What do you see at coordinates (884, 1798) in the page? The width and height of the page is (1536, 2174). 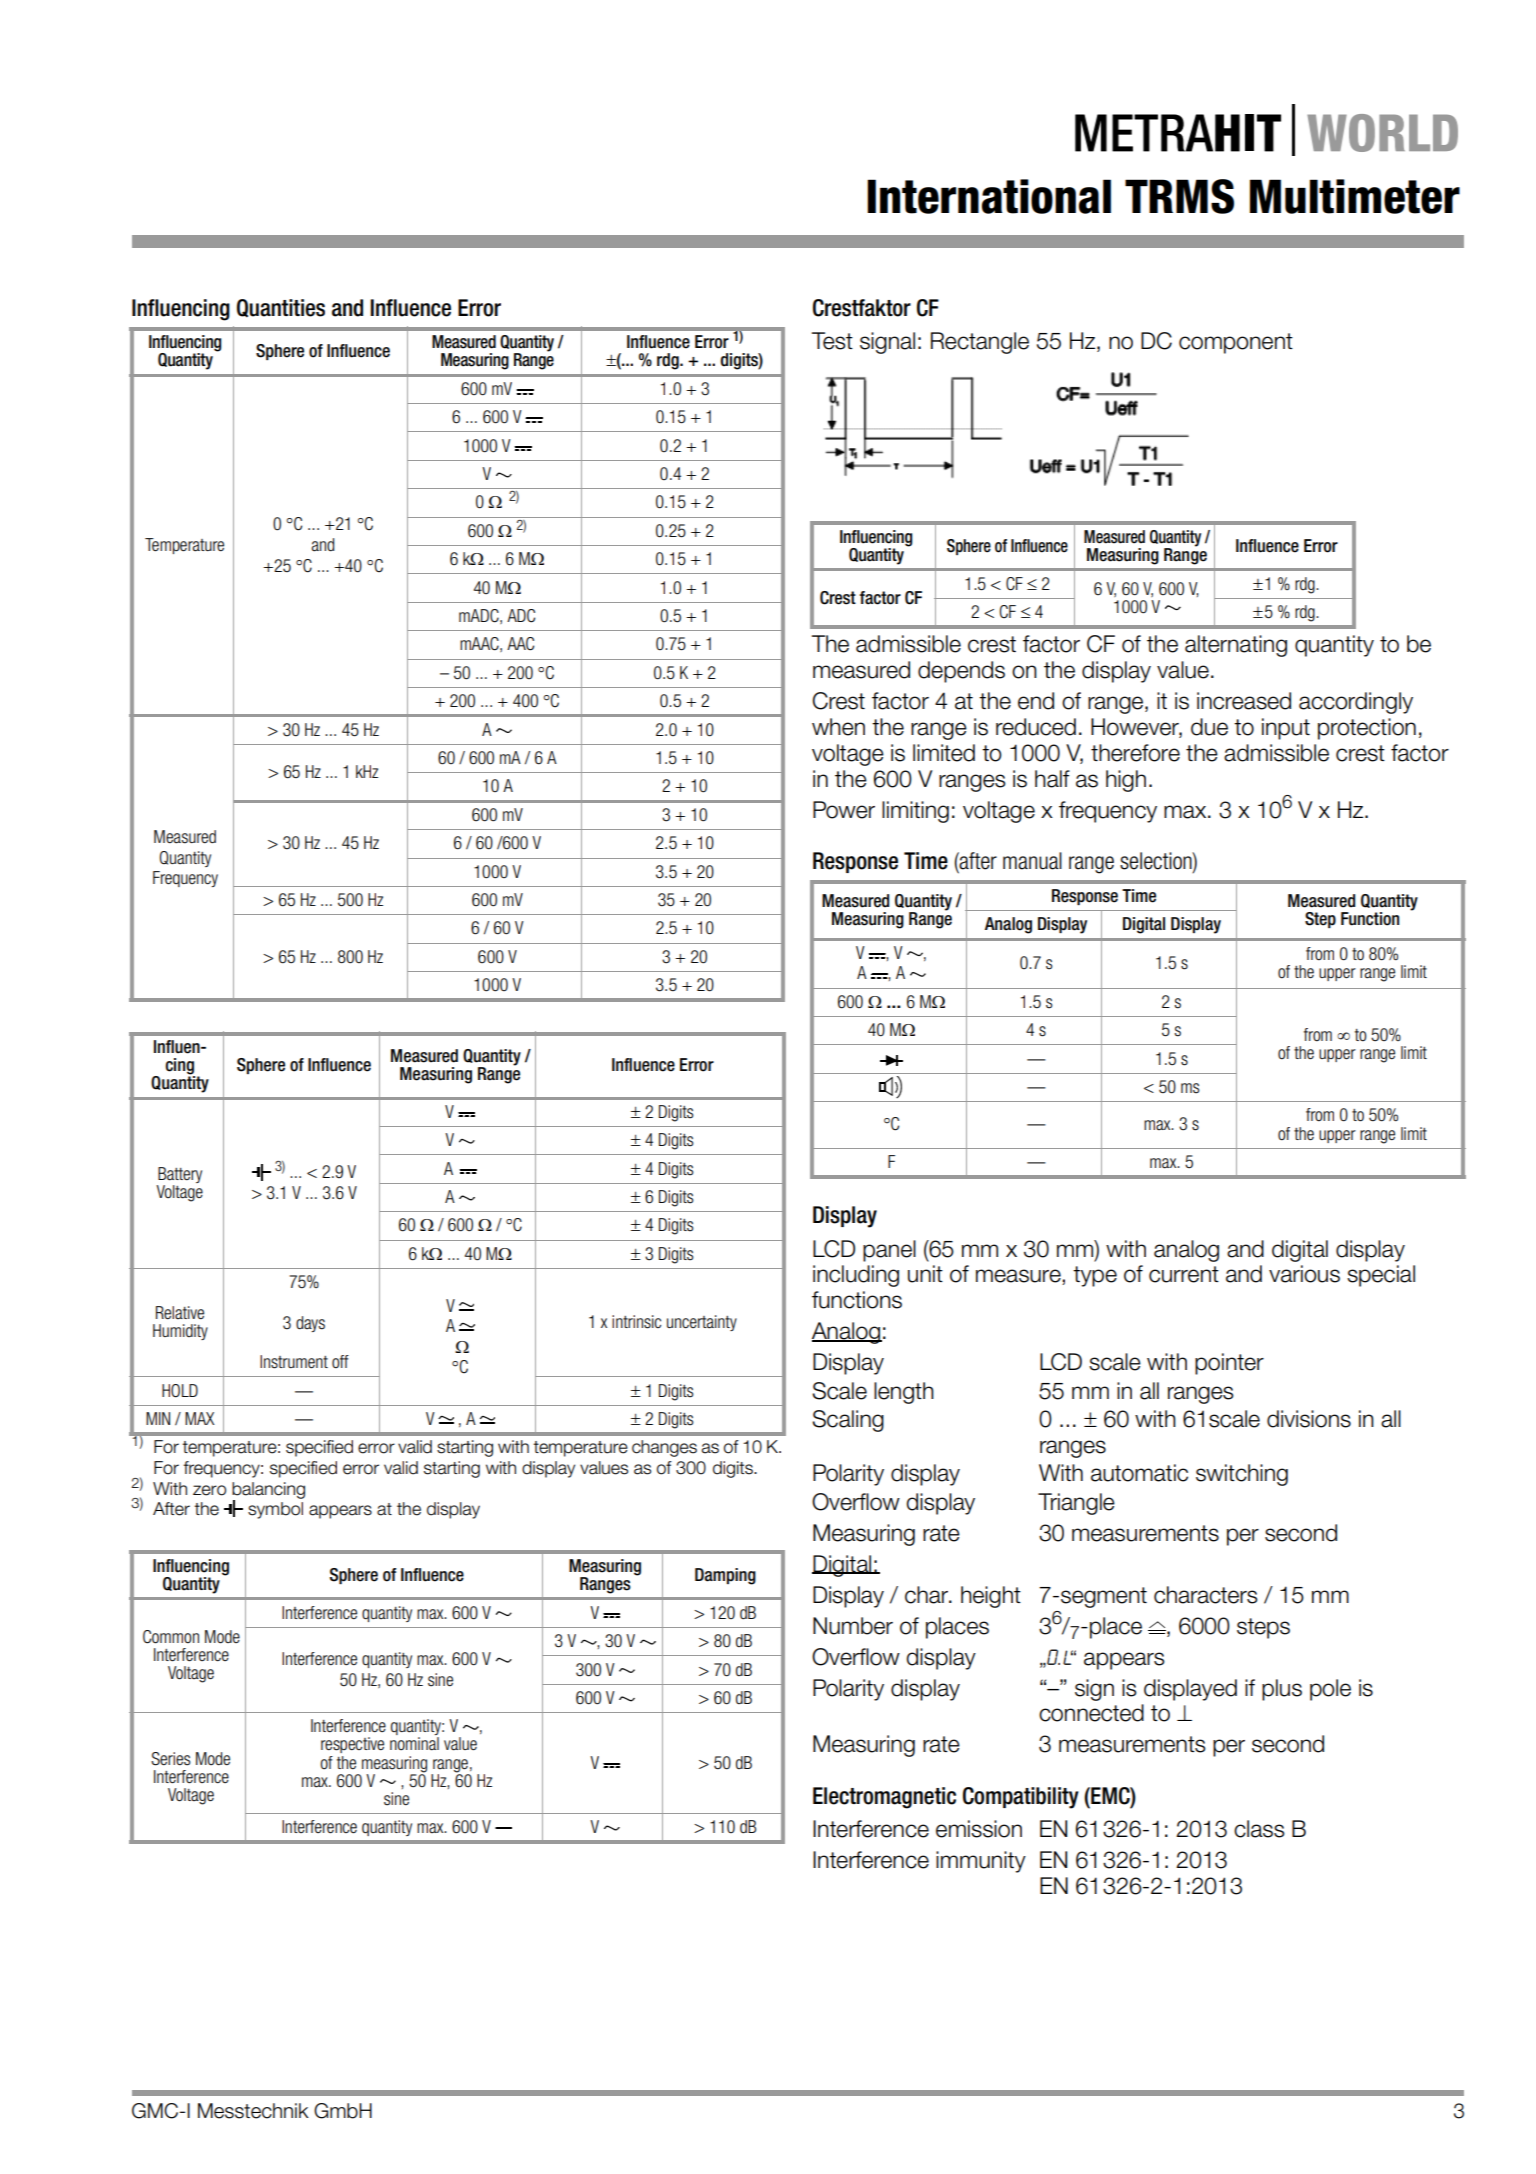 I see `Electromagnetic` at bounding box center [884, 1798].
